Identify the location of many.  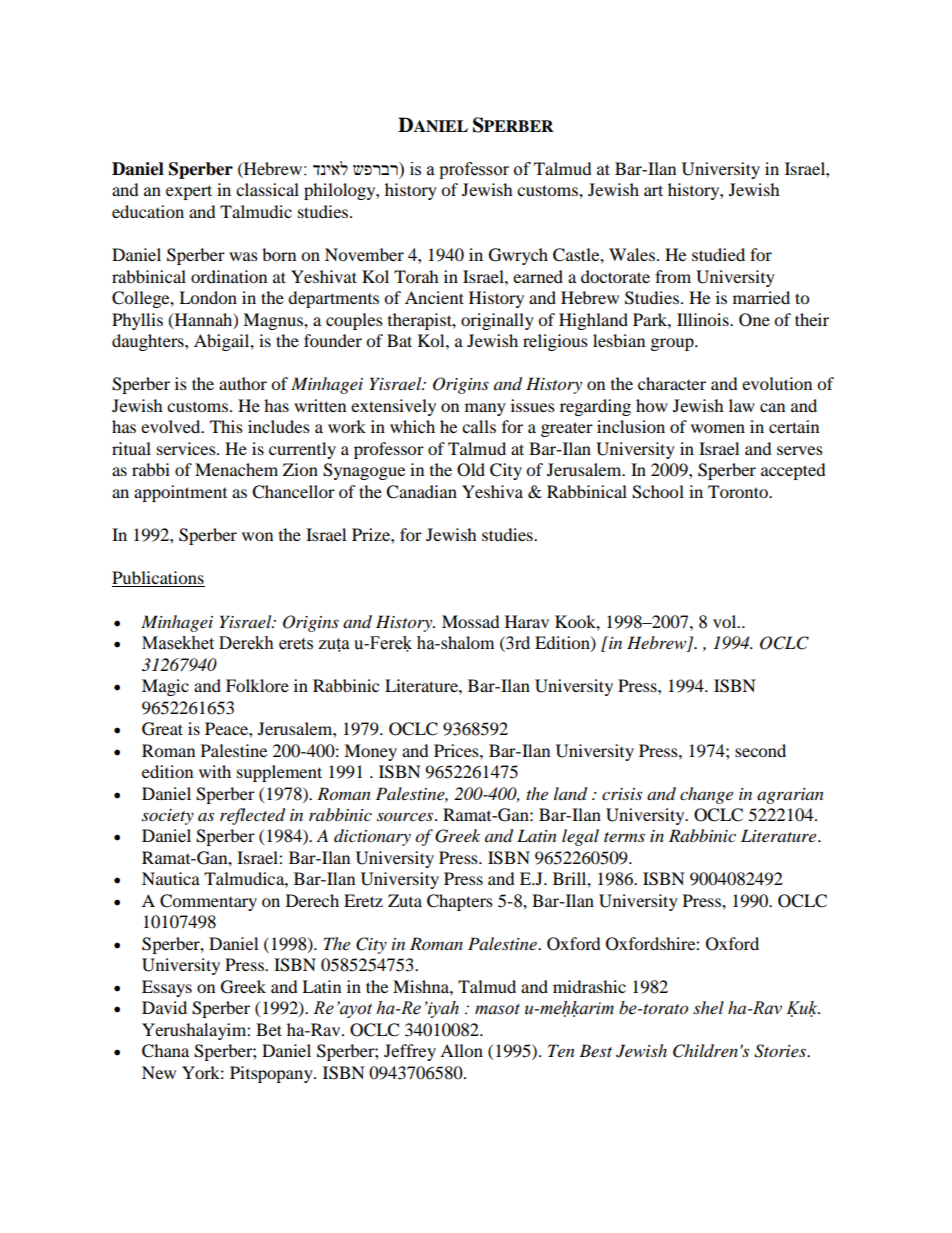
(485, 409).
